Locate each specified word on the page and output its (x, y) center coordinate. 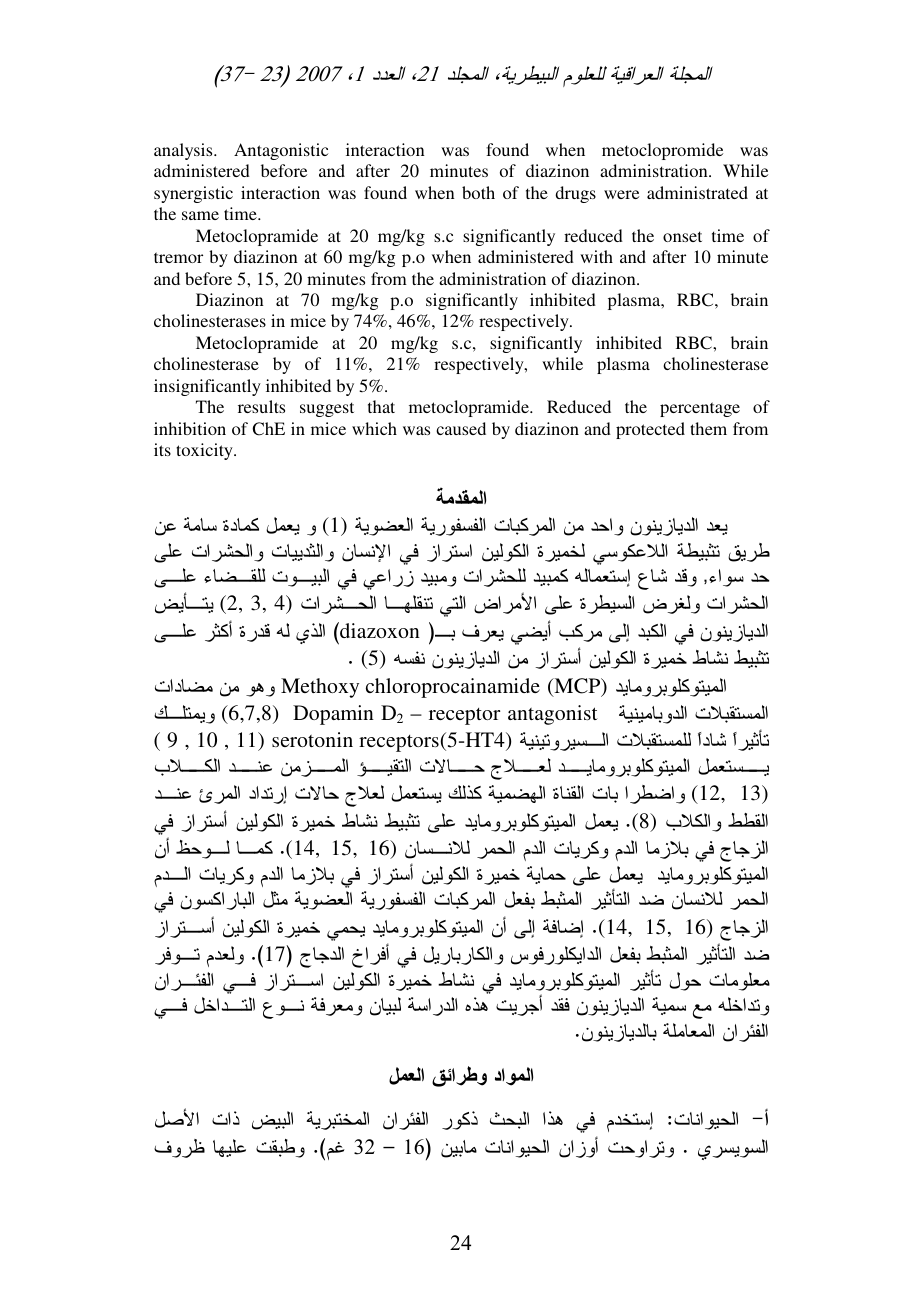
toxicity (205, 451)
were (621, 194)
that (381, 406)
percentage (700, 409)
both (478, 192)
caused (461, 428)
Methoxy (320, 688)
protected (650, 430)
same (200, 215)
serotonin (312, 739)
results (261, 406)
